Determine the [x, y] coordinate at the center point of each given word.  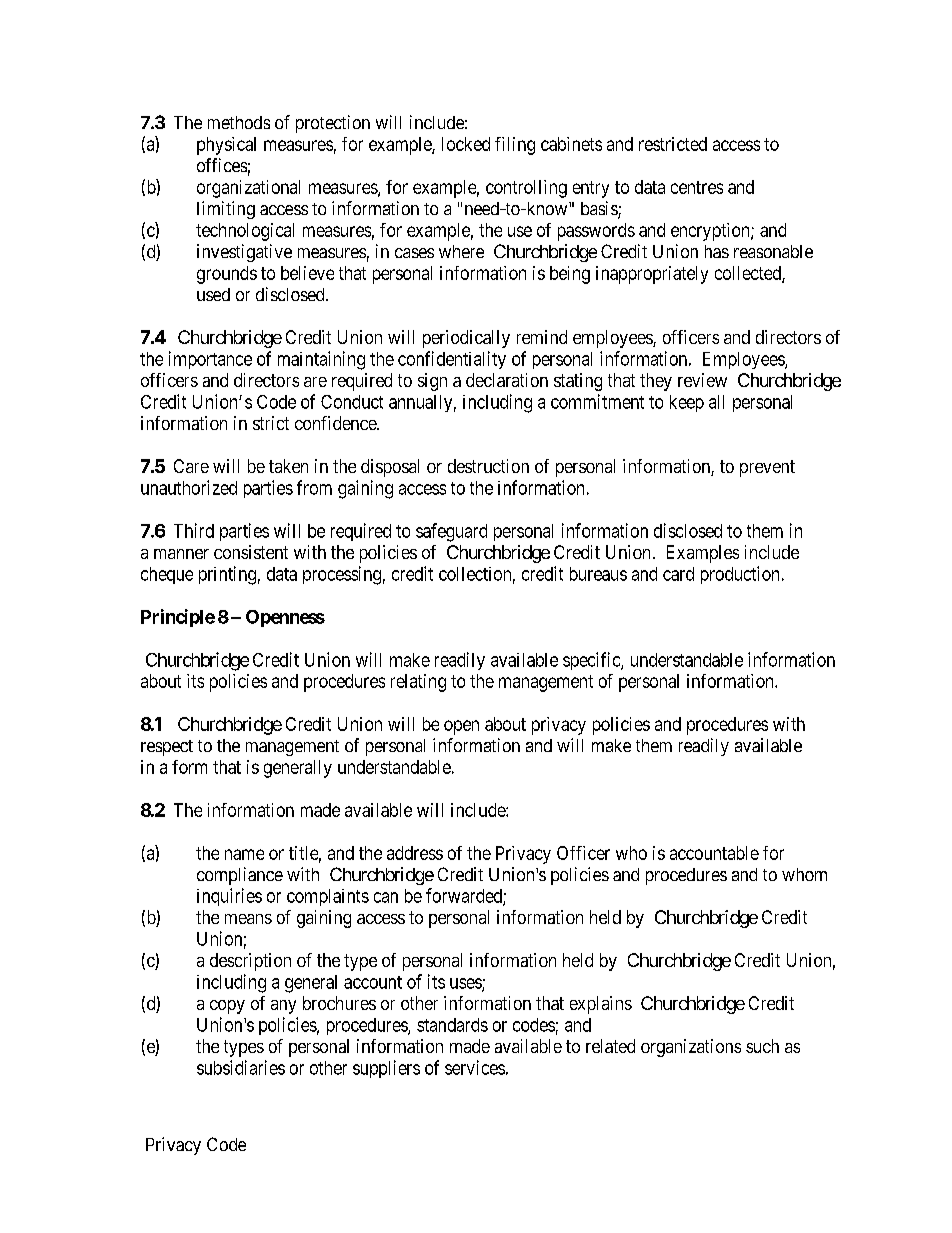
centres [697, 187]
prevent [767, 468]
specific [592, 661]
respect [167, 748]
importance [210, 360]
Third [194, 530]
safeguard [451, 532]
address [415, 853]
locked [466, 144]
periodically [466, 339]
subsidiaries [241, 1067]
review [702, 380]
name [244, 854]
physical [226, 146]
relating [418, 683]
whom [804, 874]
